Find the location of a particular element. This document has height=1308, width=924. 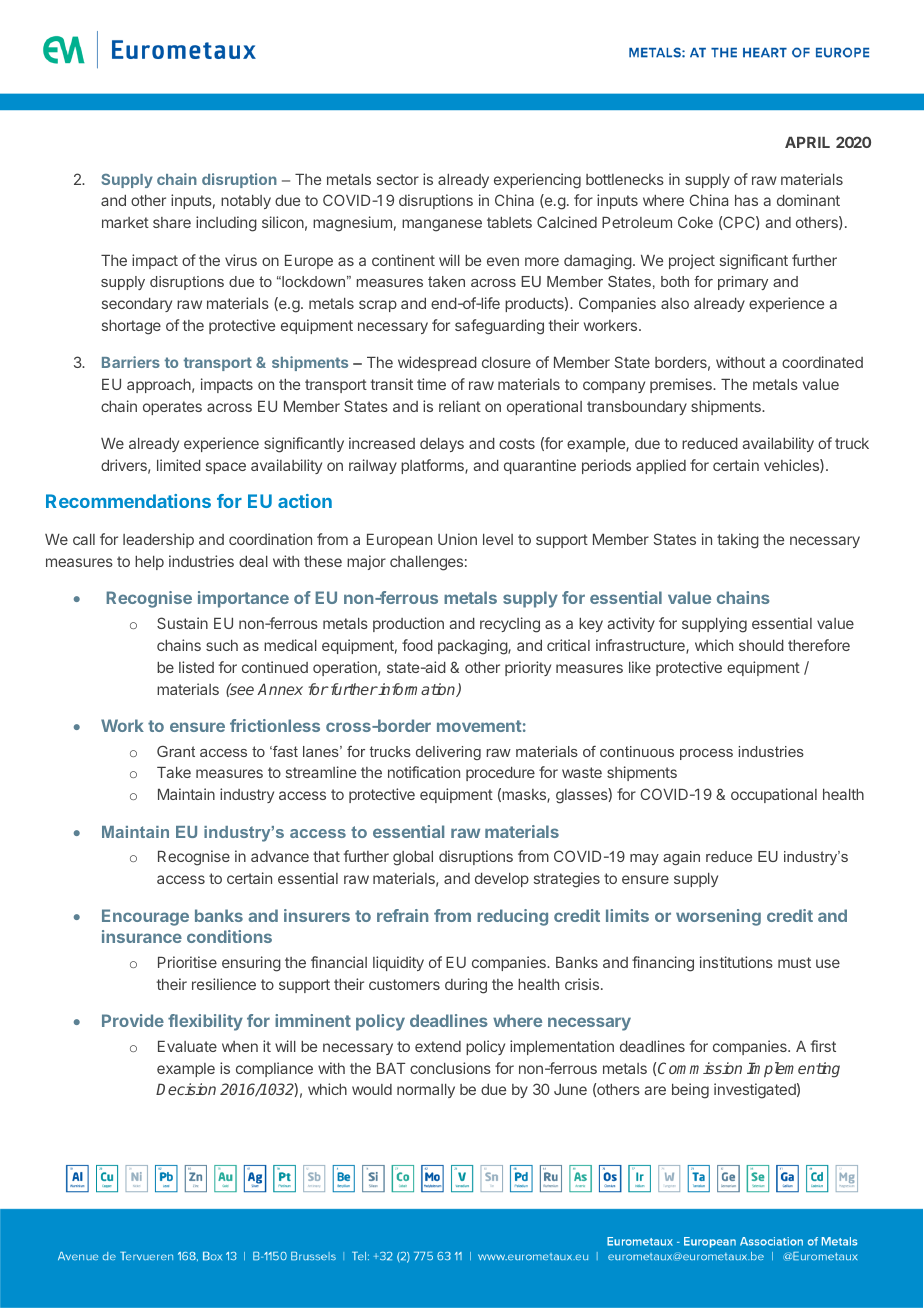

share is located at coordinates (172, 222).
